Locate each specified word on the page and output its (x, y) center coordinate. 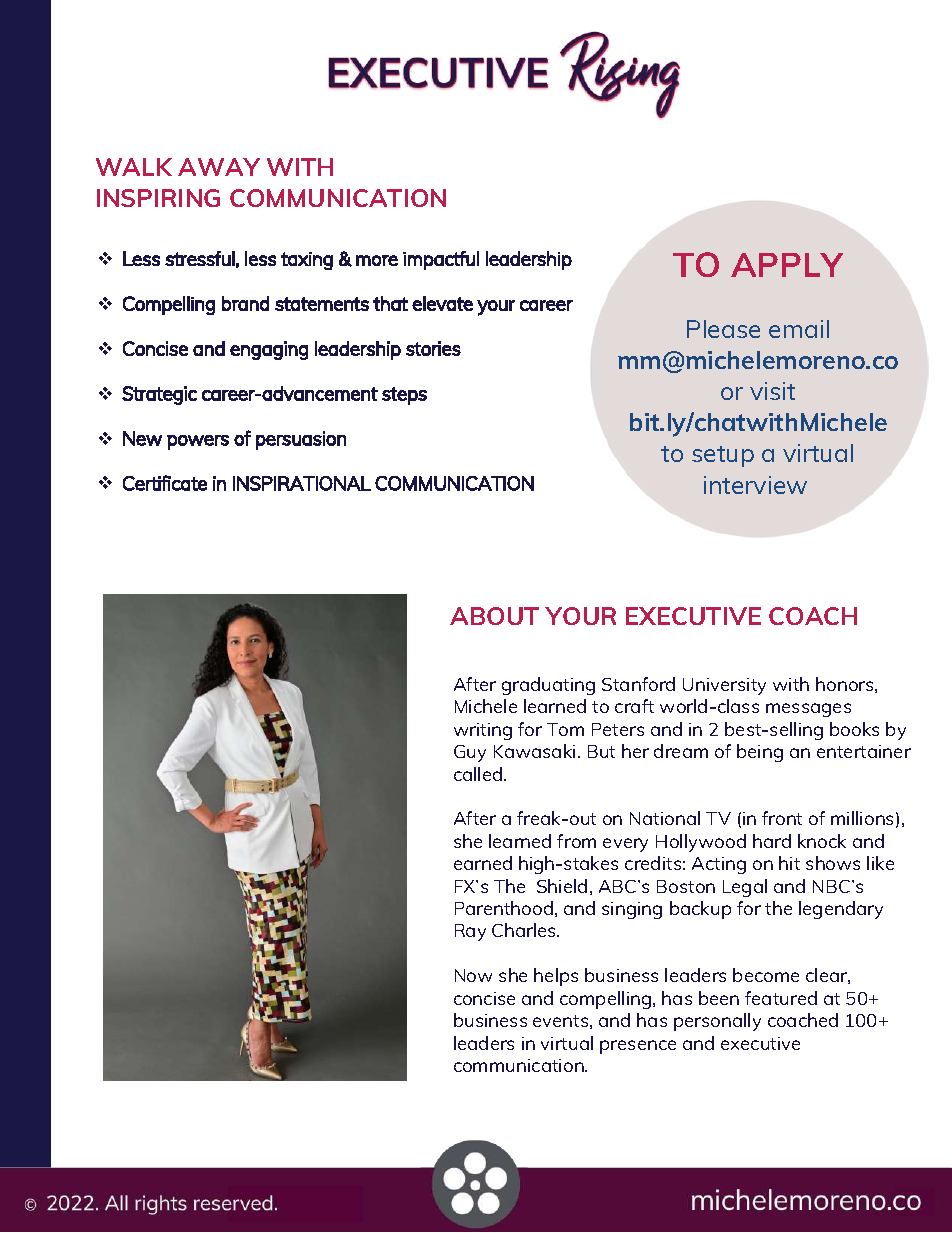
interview (755, 485)
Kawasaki (534, 751)
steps (404, 396)
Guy (470, 753)
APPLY (787, 265)
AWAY (219, 167)
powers (198, 442)
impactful (441, 260)
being (760, 753)
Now (473, 975)
